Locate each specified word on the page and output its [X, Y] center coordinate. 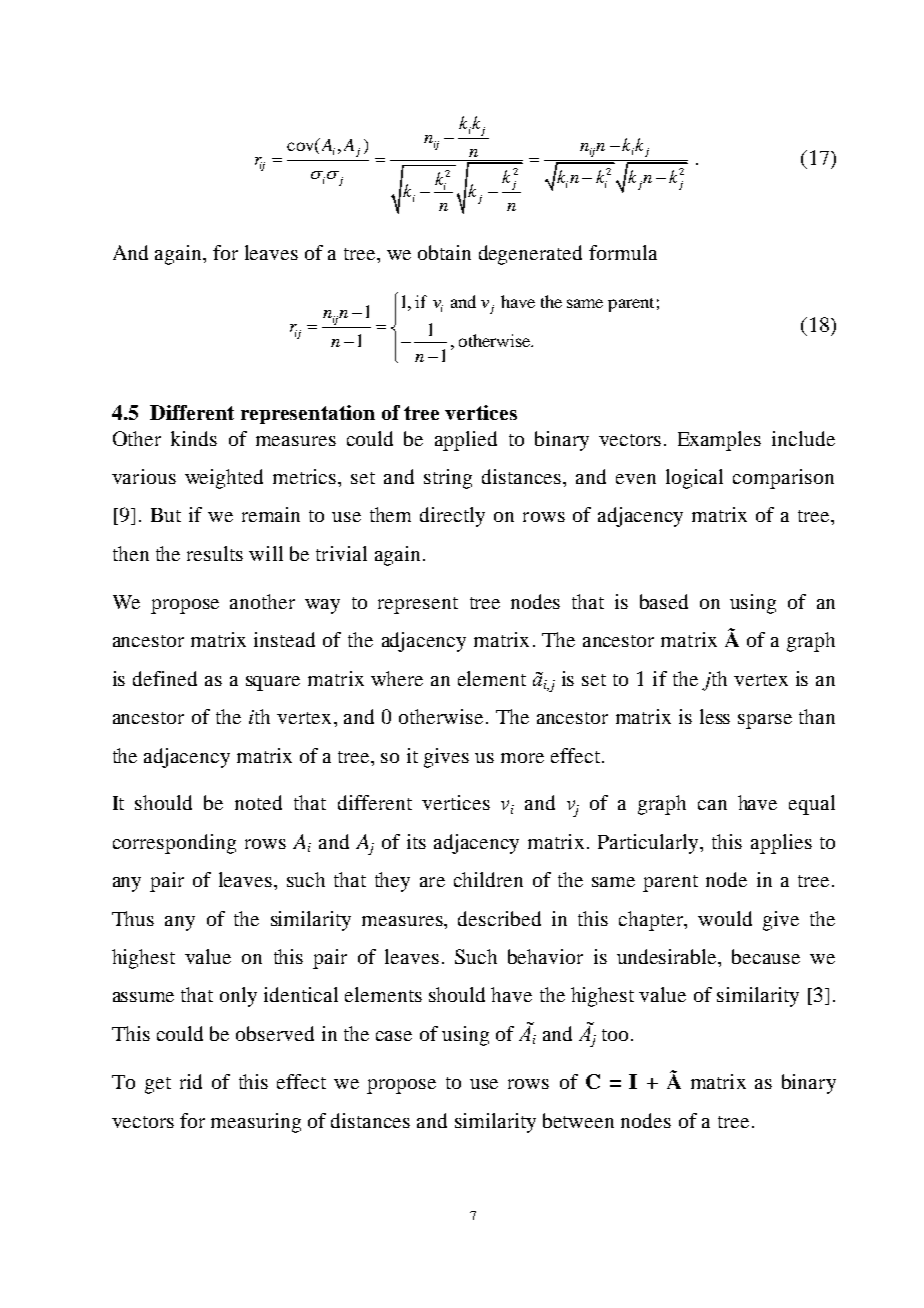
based [664, 601]
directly [452, 517]
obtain [444, 252]
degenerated [530, 255]
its [416, 841]
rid [191, 1081]
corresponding [174, 844]
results [215, 553]
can [712, 805]
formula [623, 252]
